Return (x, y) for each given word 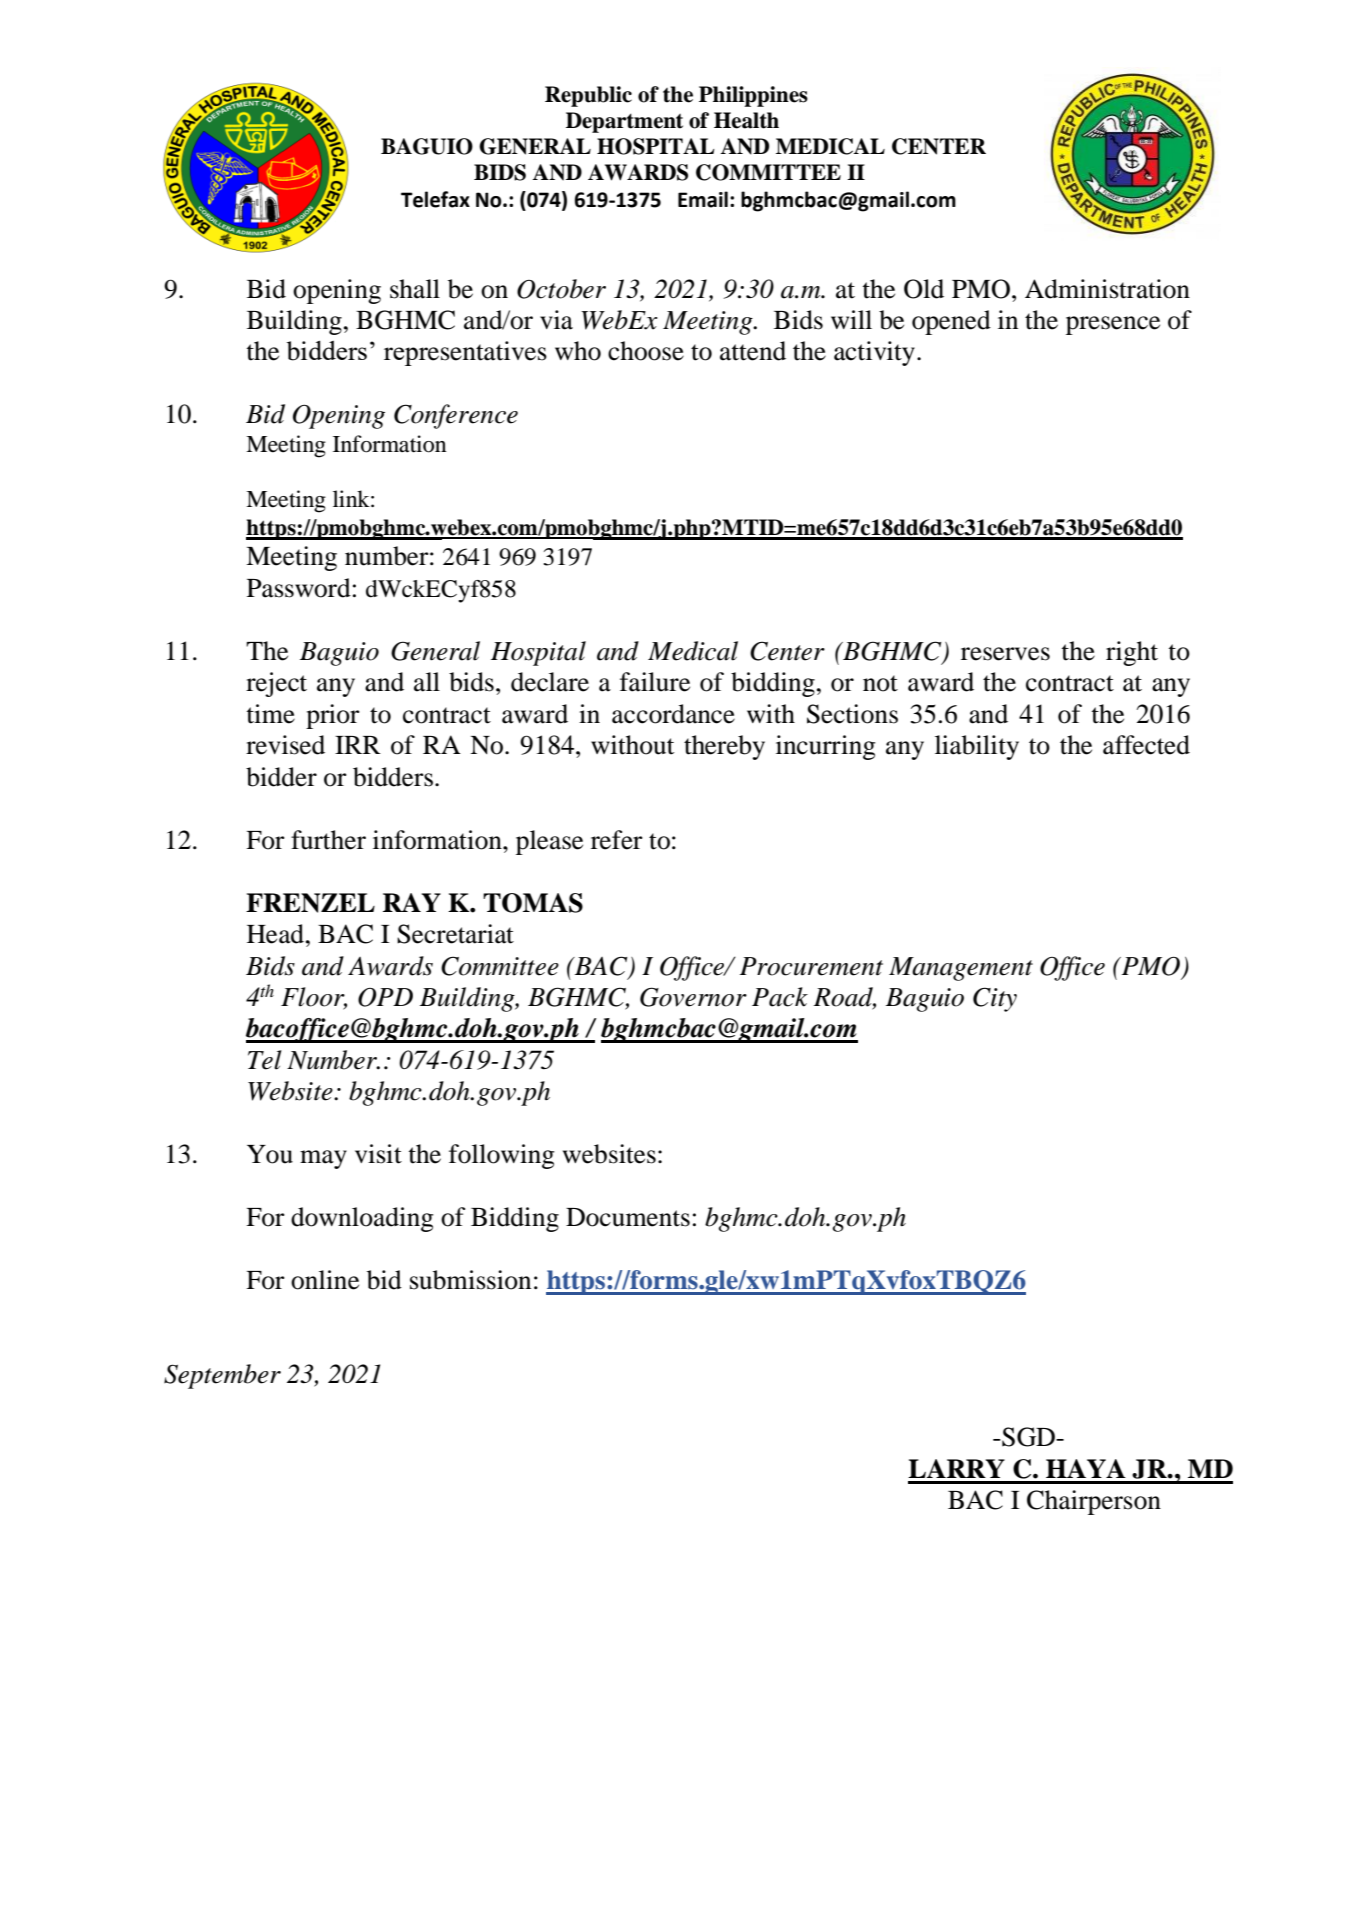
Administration (1107, 289)
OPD (385, 997)
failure (655, 682)
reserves (1005, 654)
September (222, 1376)
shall (415, 289)
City (995, 999)
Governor (693, 997)
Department (624, 122)
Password (299, 588)
